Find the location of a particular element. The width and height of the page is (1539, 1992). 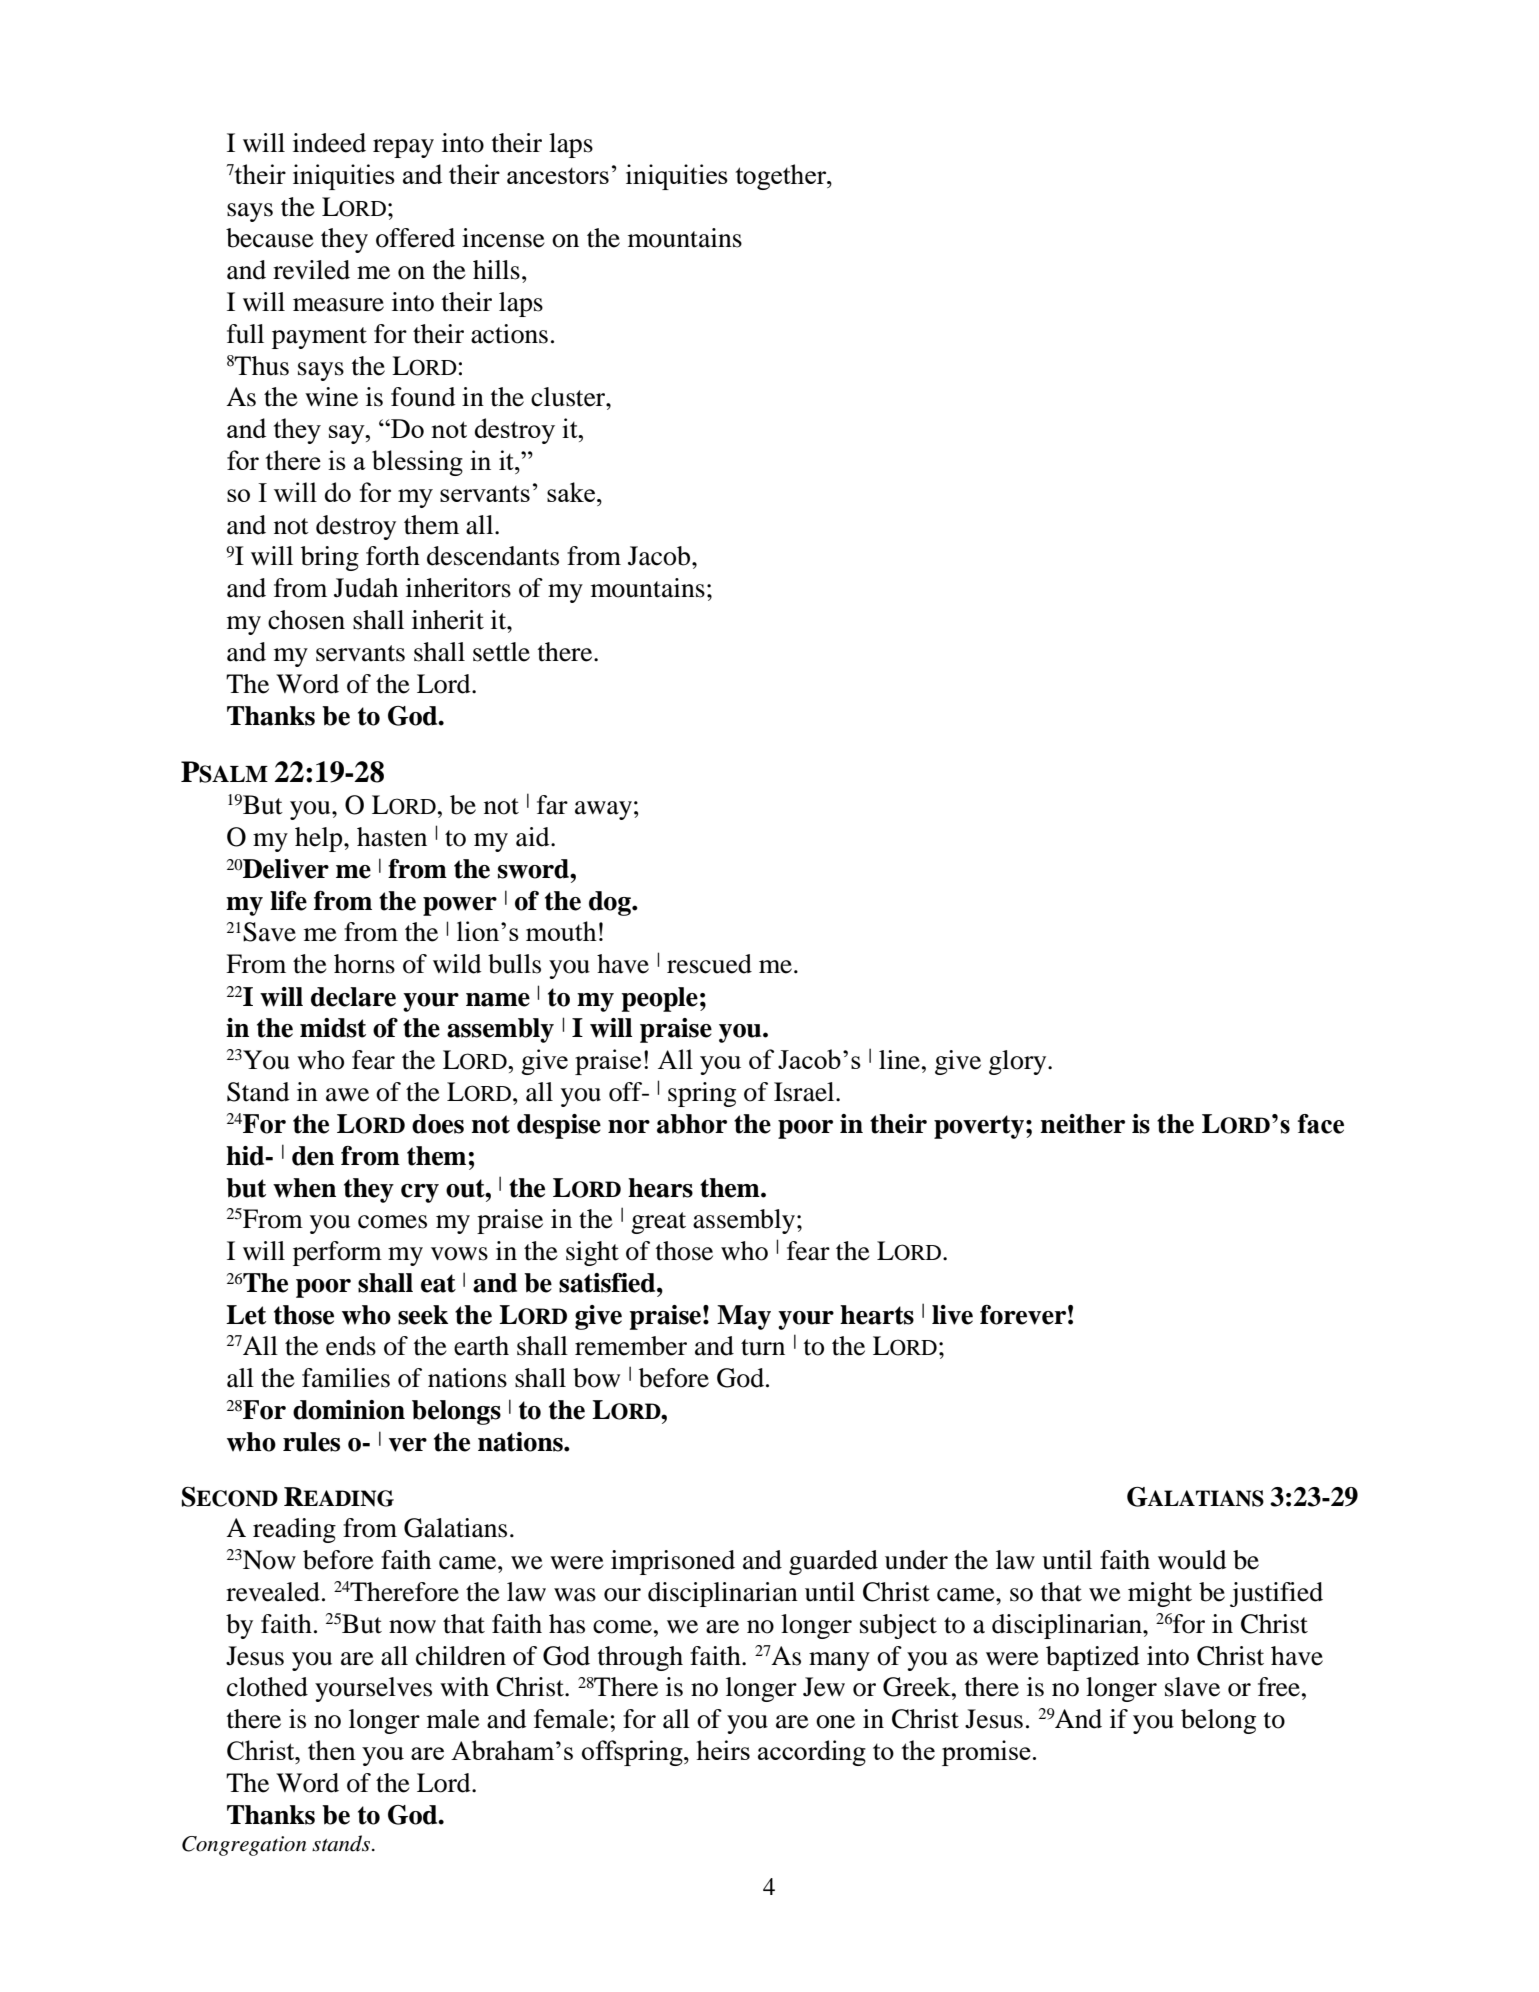

glory is located at coordinates (1019, 1062).
